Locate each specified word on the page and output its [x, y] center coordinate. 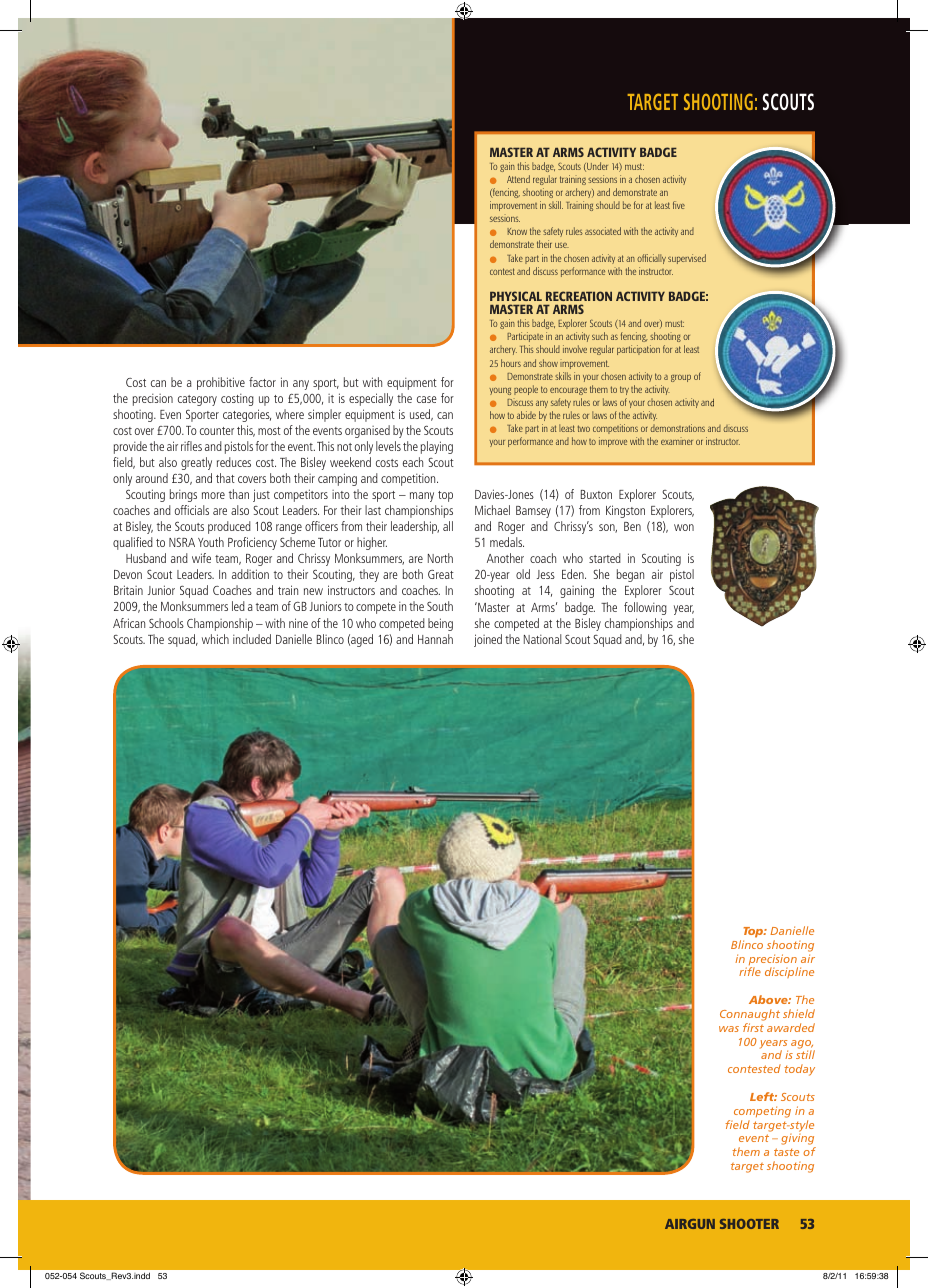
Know [517, 231]
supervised [687, 259]
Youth [211, 542]
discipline [789, 972]
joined [488, 640]
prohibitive [221, 383]
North [440, 558]
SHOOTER [749, 1224]
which [215, 639]
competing [762, 1112]
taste [786, 1152]
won [684, 527]
